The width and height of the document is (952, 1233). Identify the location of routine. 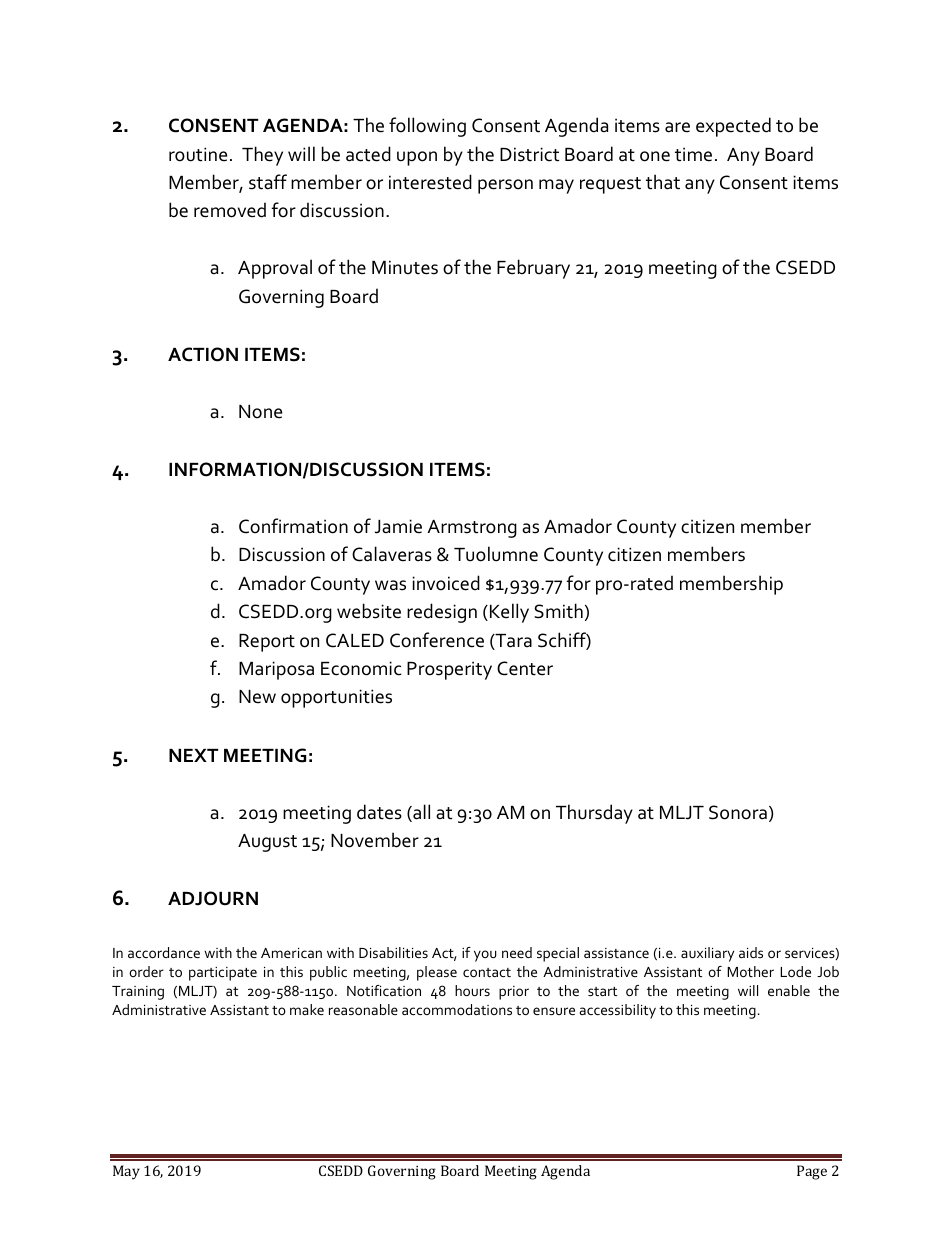
(198, 154).
